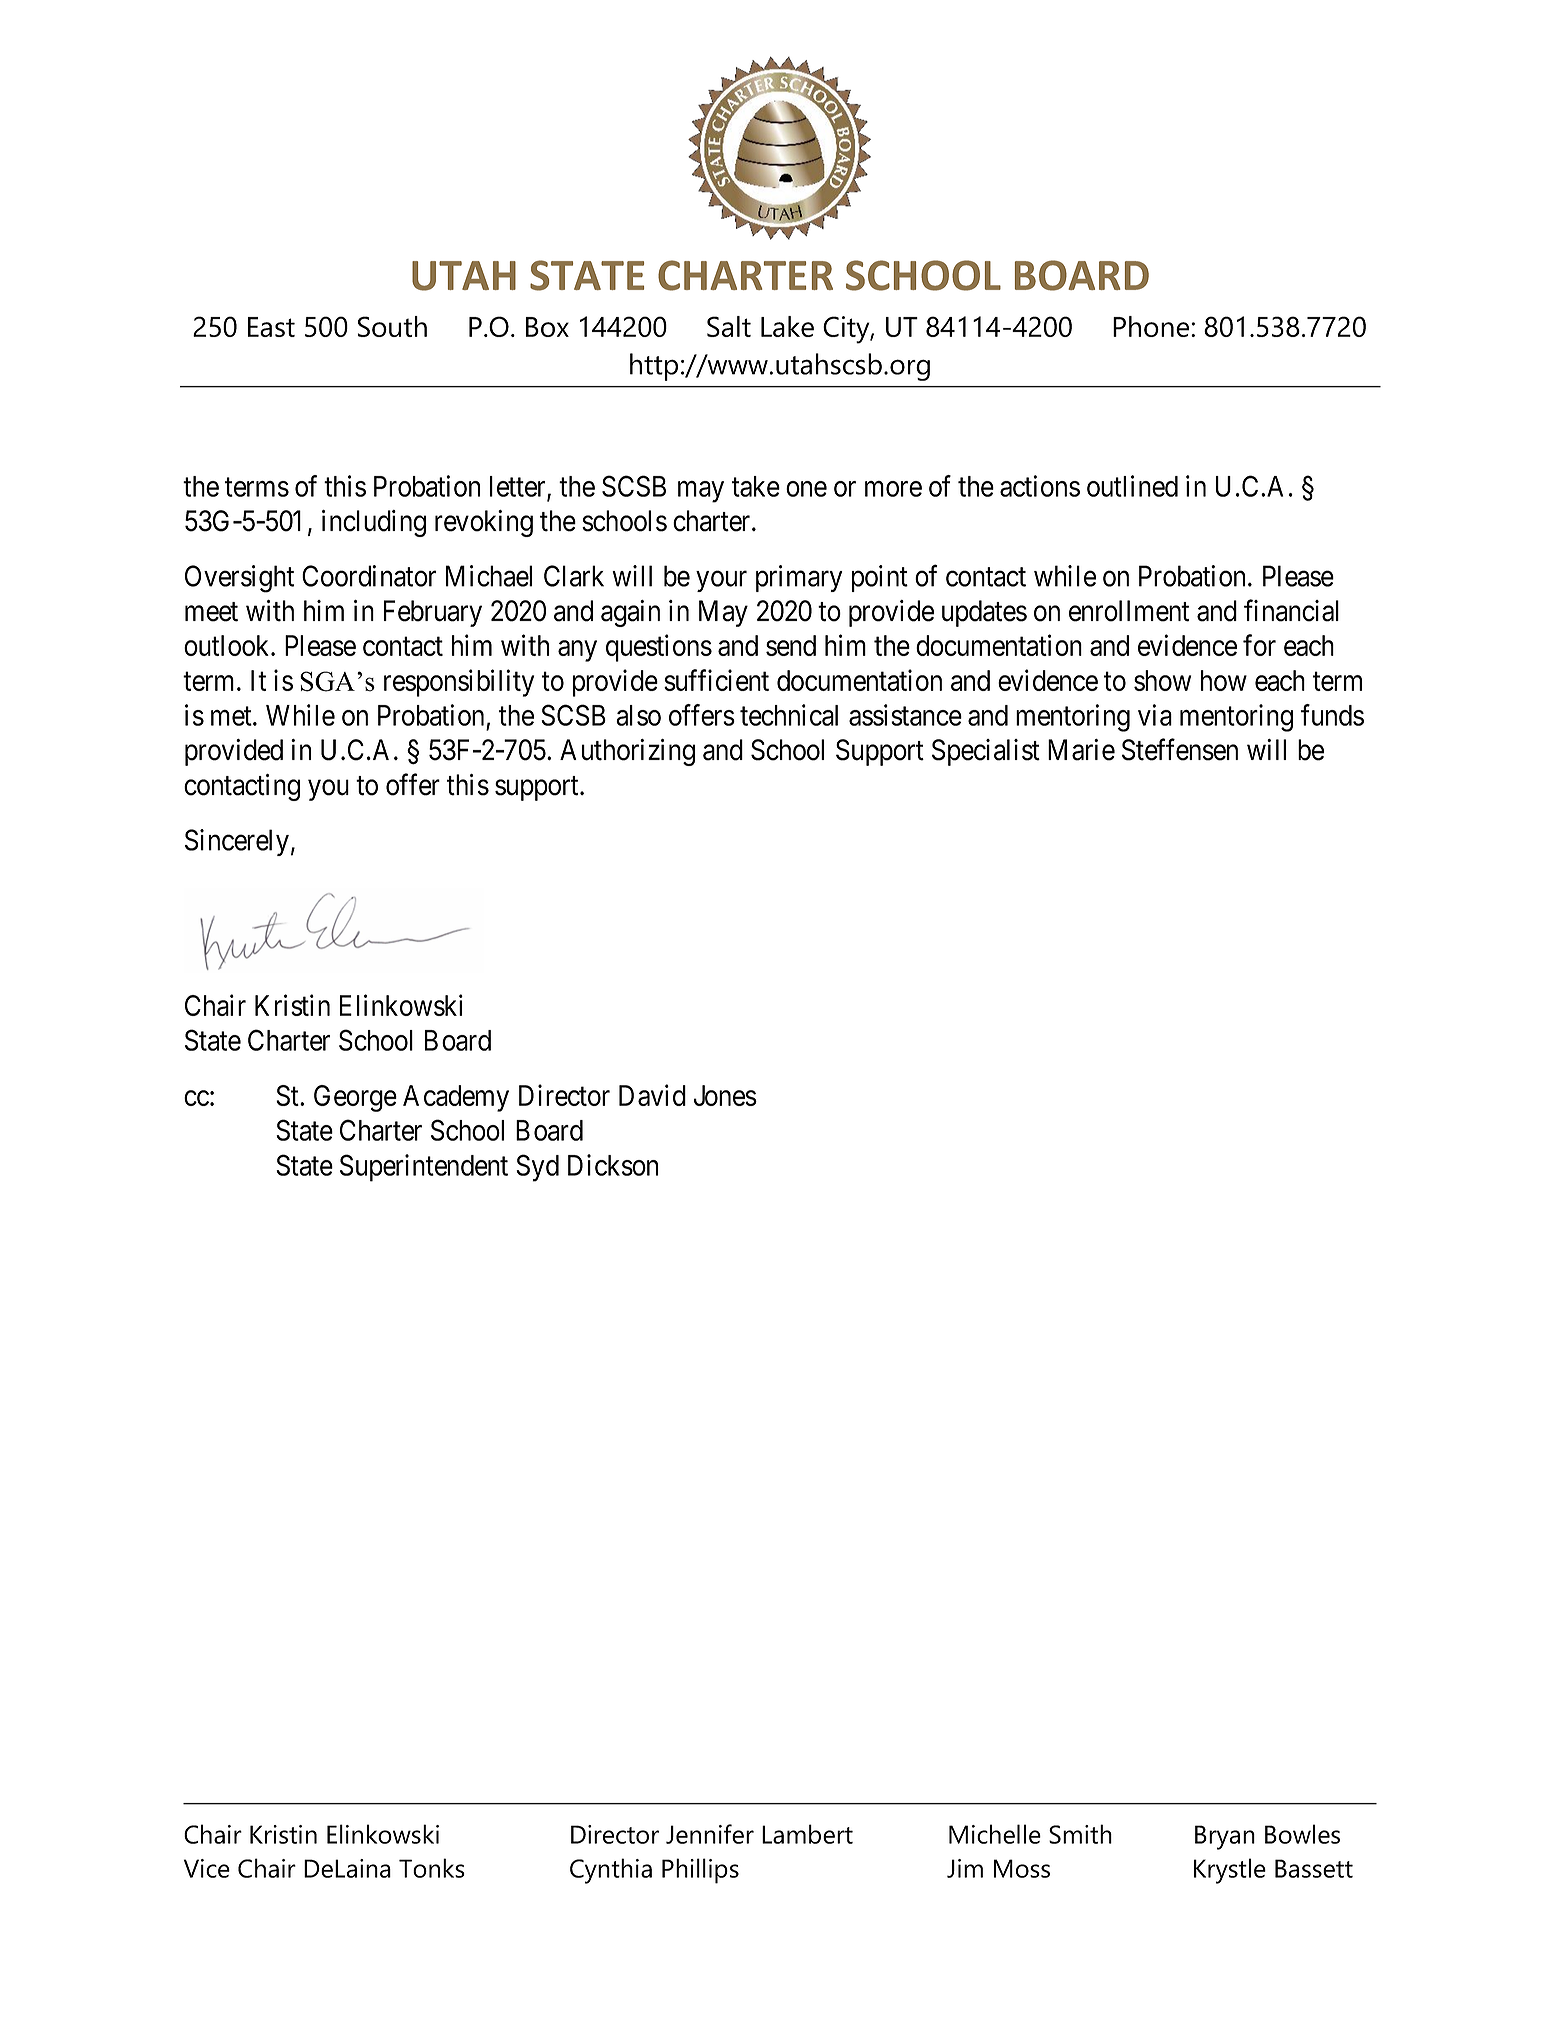 Image resolution: width=1560 pixels, height=2018 pixels. Describe the element at coordinates (232, 716) in the screenshot. I see `met` at that location.
